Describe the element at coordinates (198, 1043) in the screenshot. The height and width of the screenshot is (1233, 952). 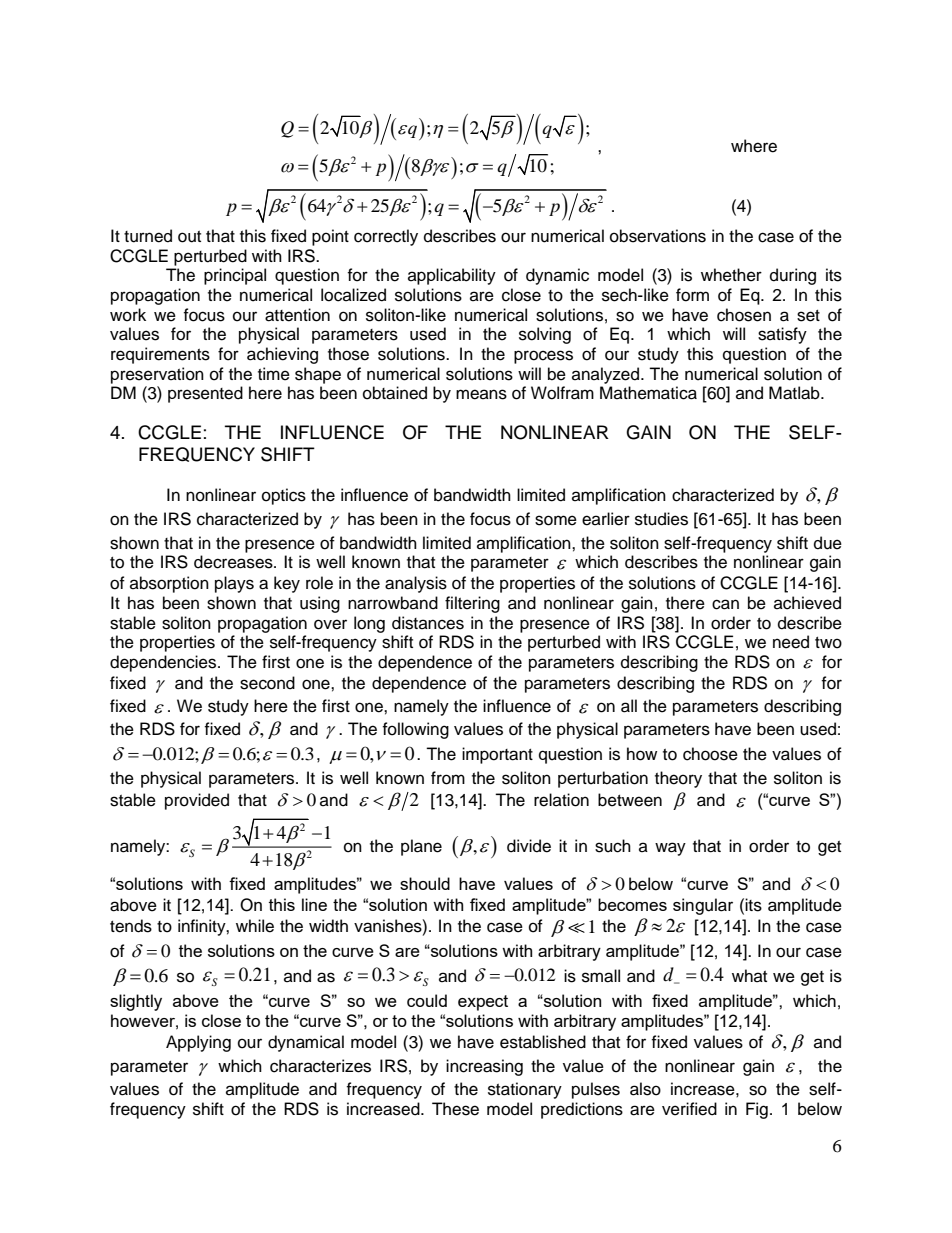
I see `Applying` at that location.
